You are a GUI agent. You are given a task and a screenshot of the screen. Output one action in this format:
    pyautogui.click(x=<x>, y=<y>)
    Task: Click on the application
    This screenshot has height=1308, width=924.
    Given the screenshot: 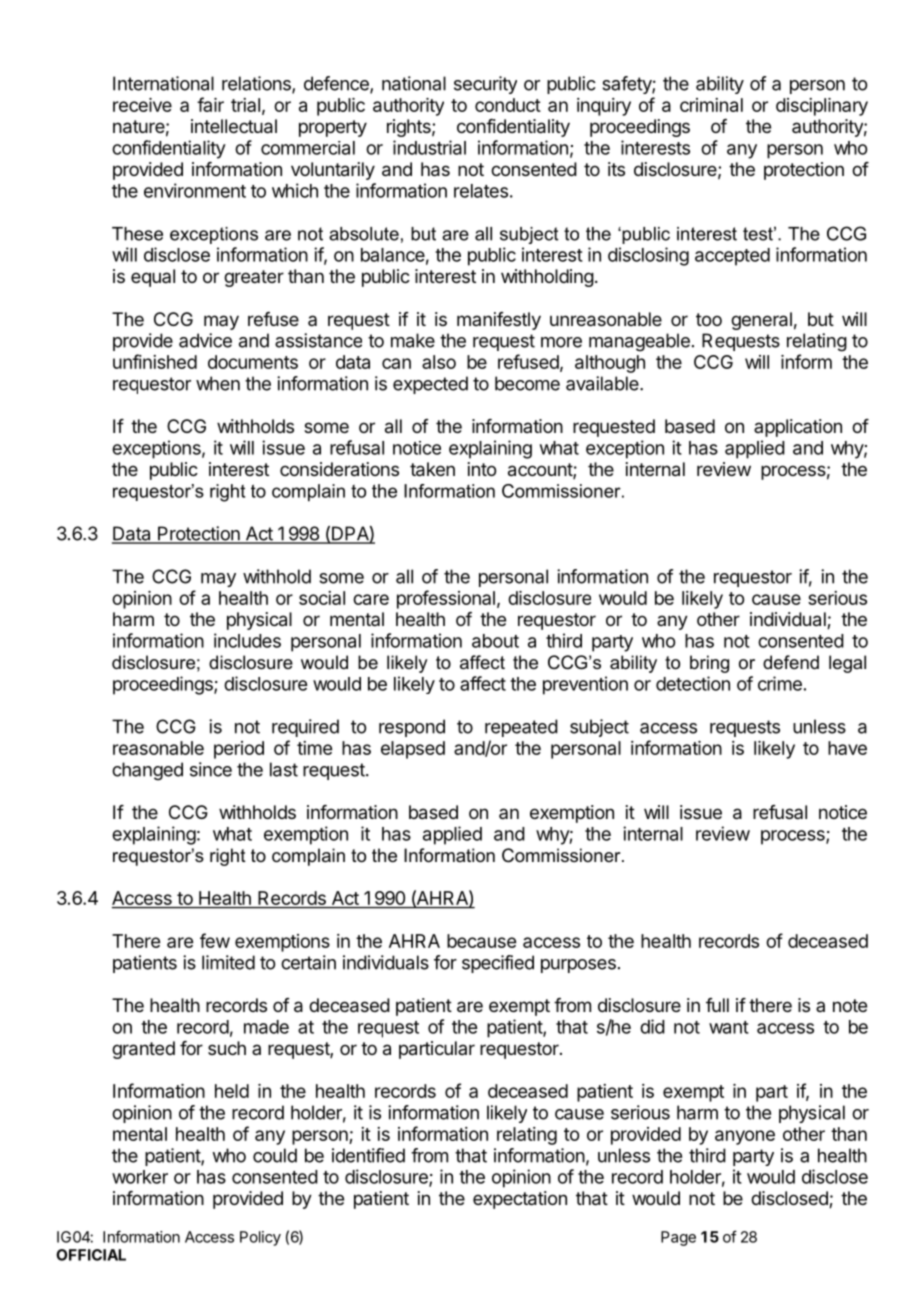 What is the action you would take?
    pyautogui.click(x=798, y=428)
